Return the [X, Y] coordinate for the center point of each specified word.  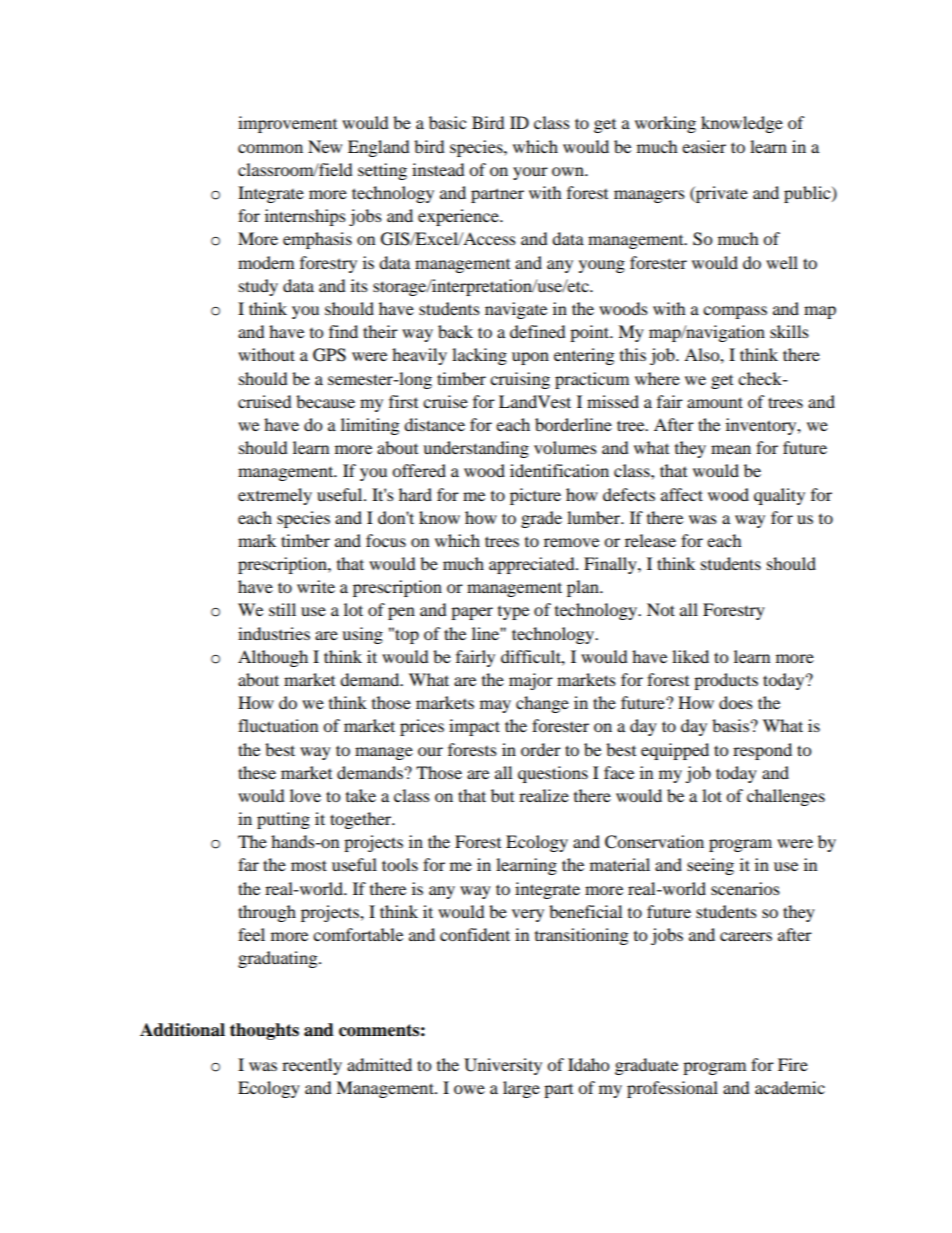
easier [704, 146]
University [503, 1066]
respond [762, 751]
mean [731, 449]
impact [474, 727]
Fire [793, 1064]
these [257, 772]
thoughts [264, 1031]
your [530, 173]
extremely [275, 496]
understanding [476, 449]
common [270, 148]
